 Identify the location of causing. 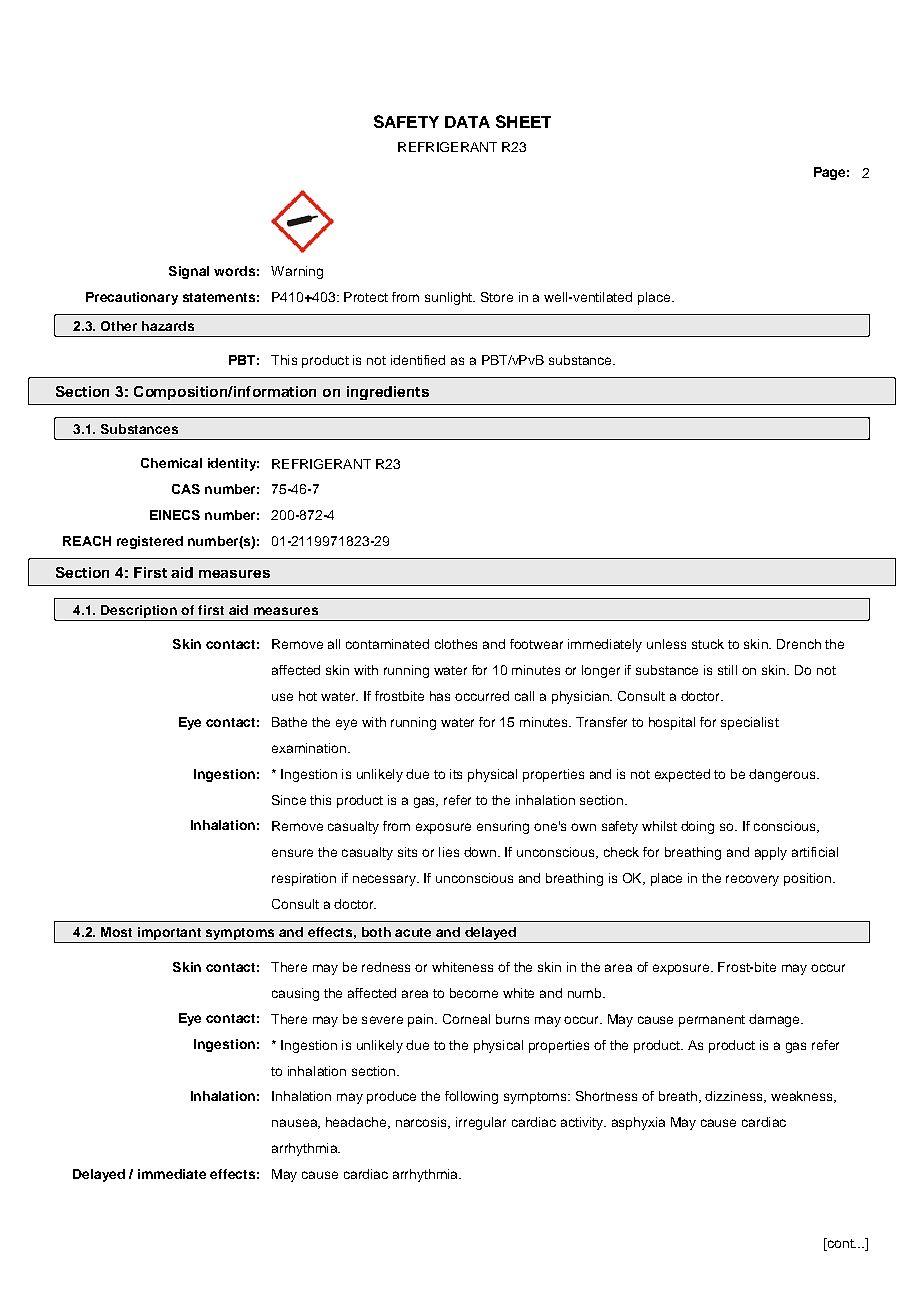
(295, 994).
